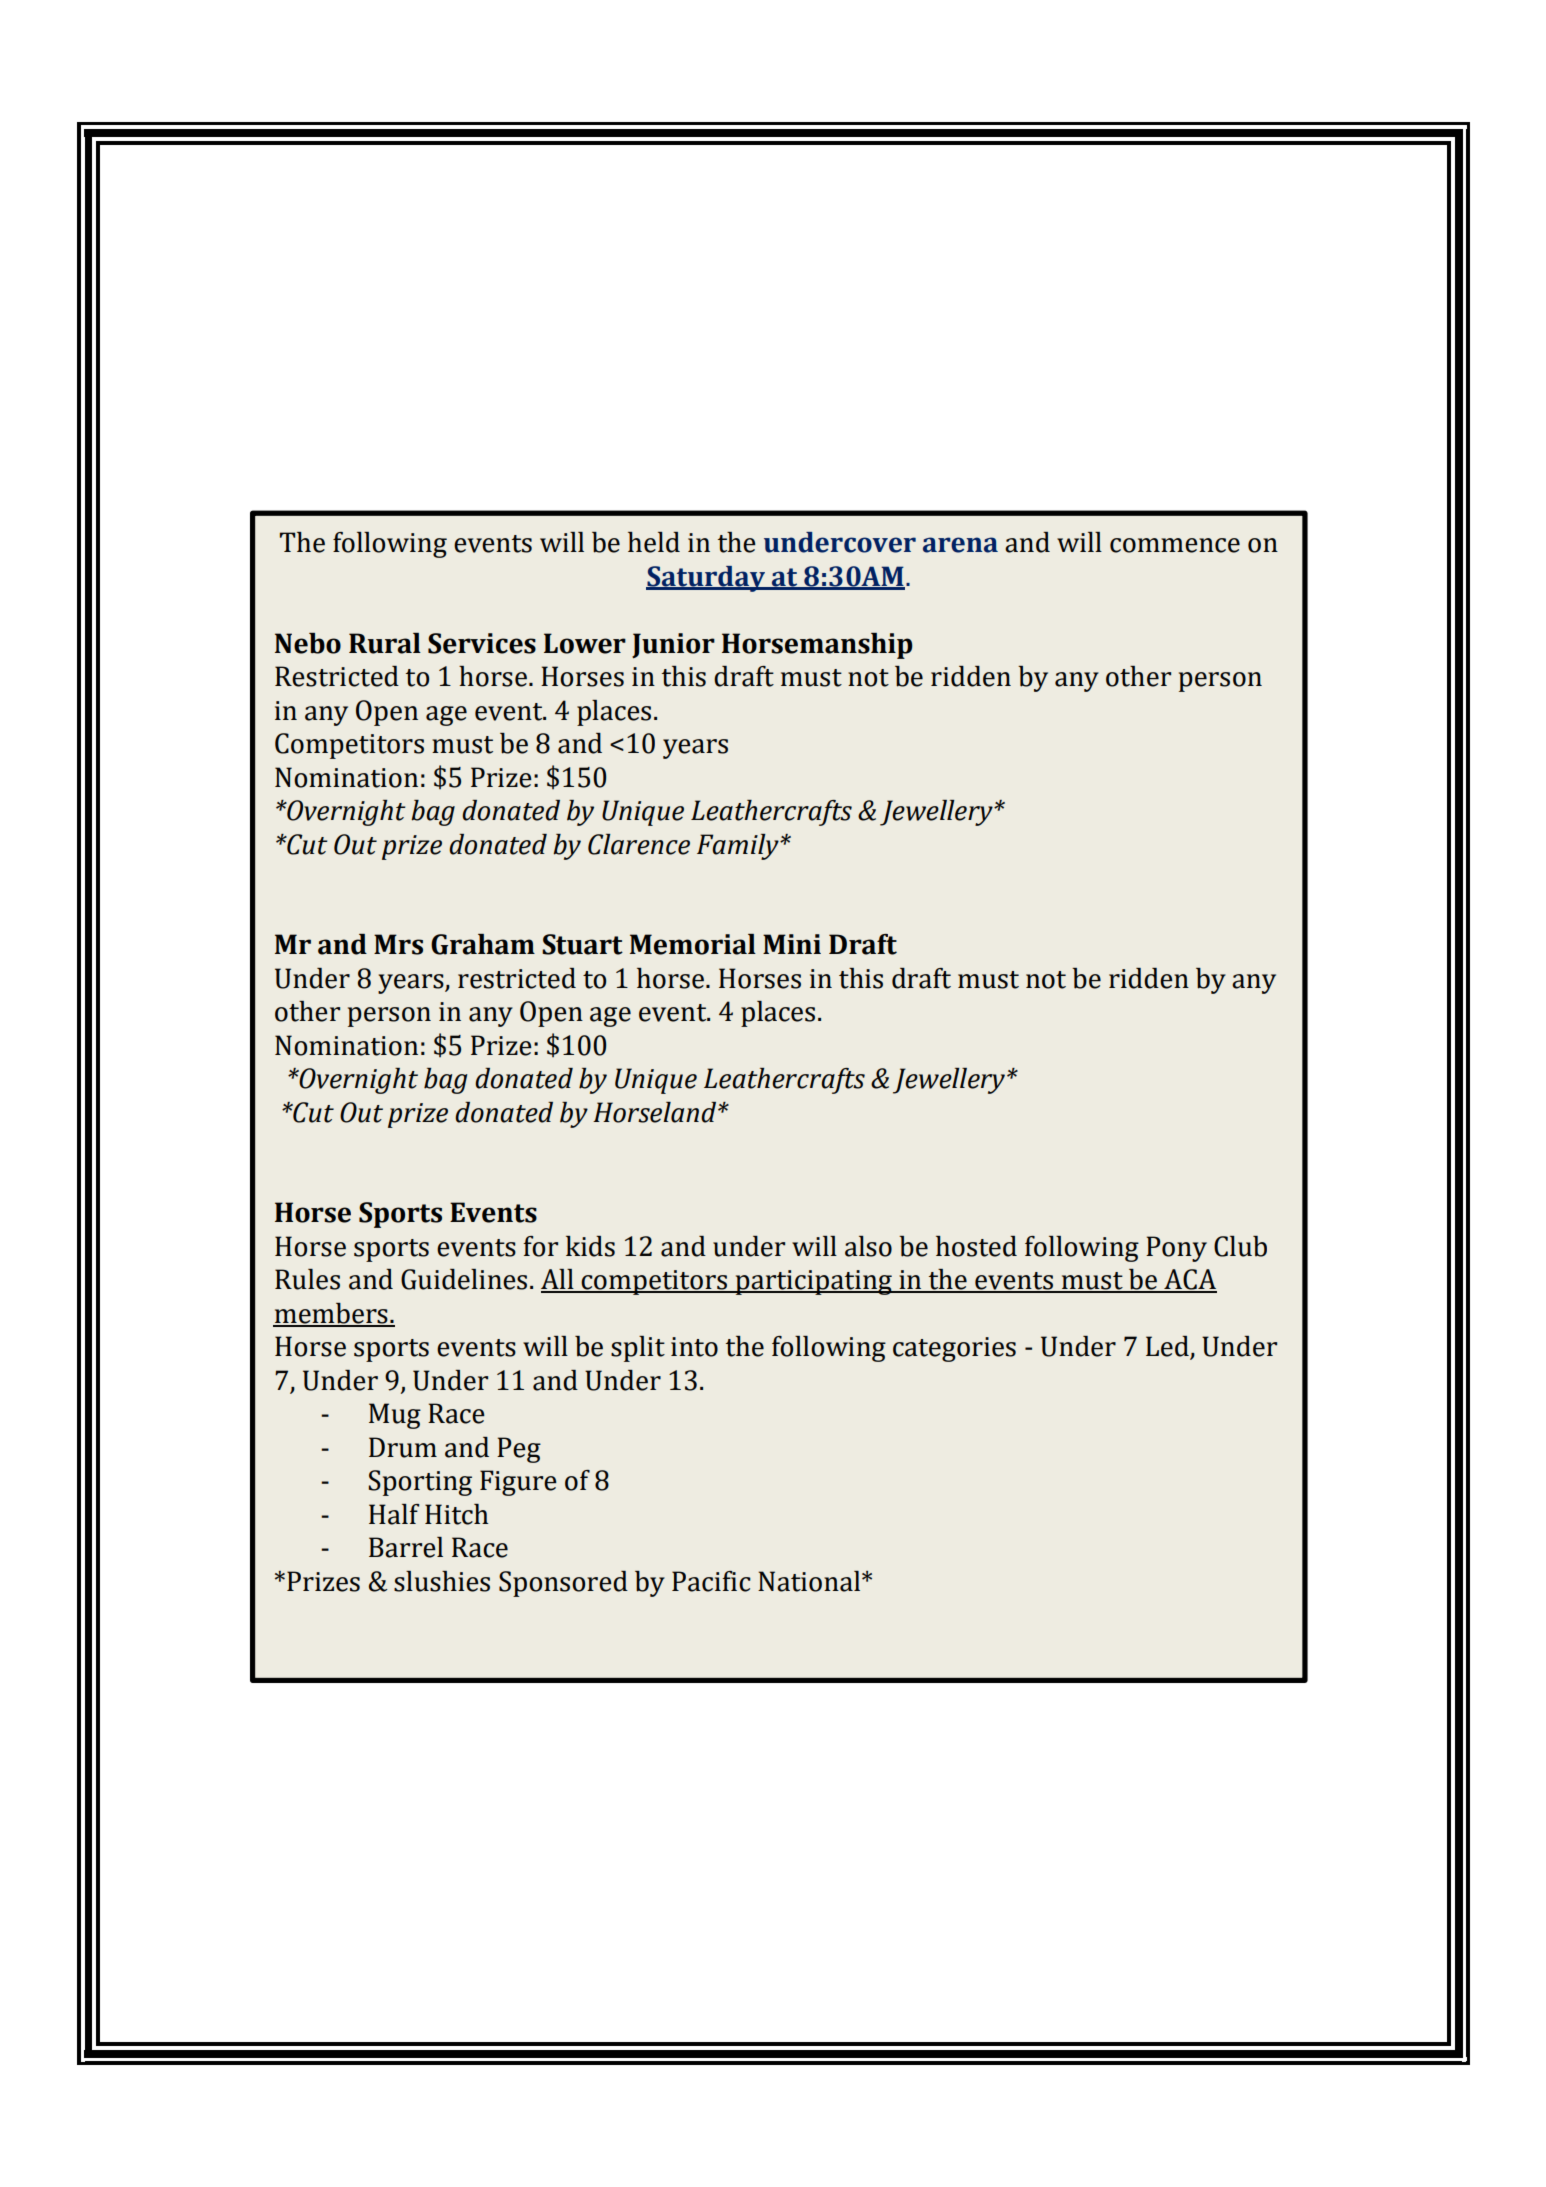 The height and width of the screenshot is (2187, 1546). What do you see at coordinates (406, 1547) in the screenshot?
I see `Barrel` at bounding box center [406, 1547].
